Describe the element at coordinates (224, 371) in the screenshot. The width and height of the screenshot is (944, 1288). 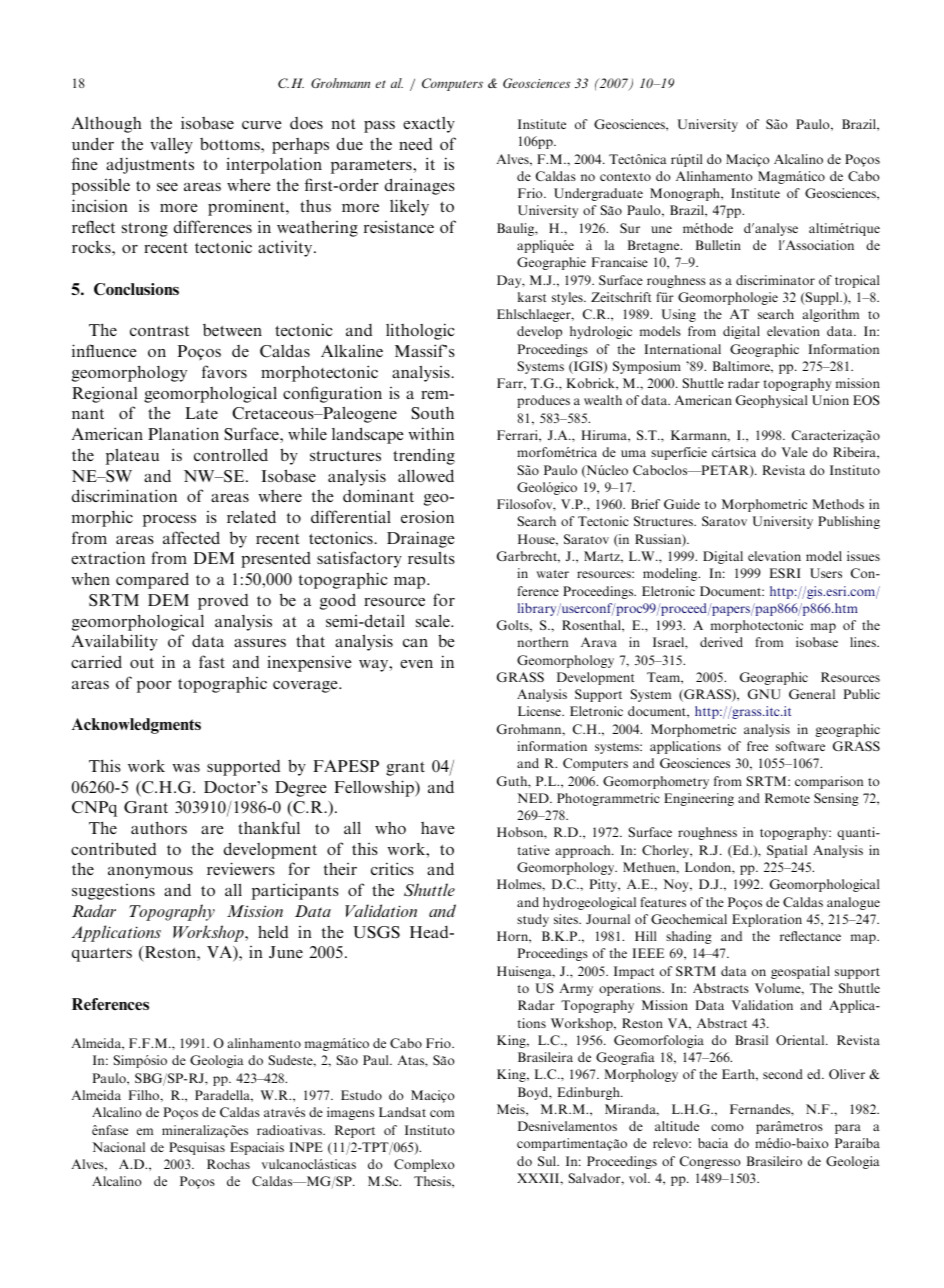
I see `favors` at that location.
